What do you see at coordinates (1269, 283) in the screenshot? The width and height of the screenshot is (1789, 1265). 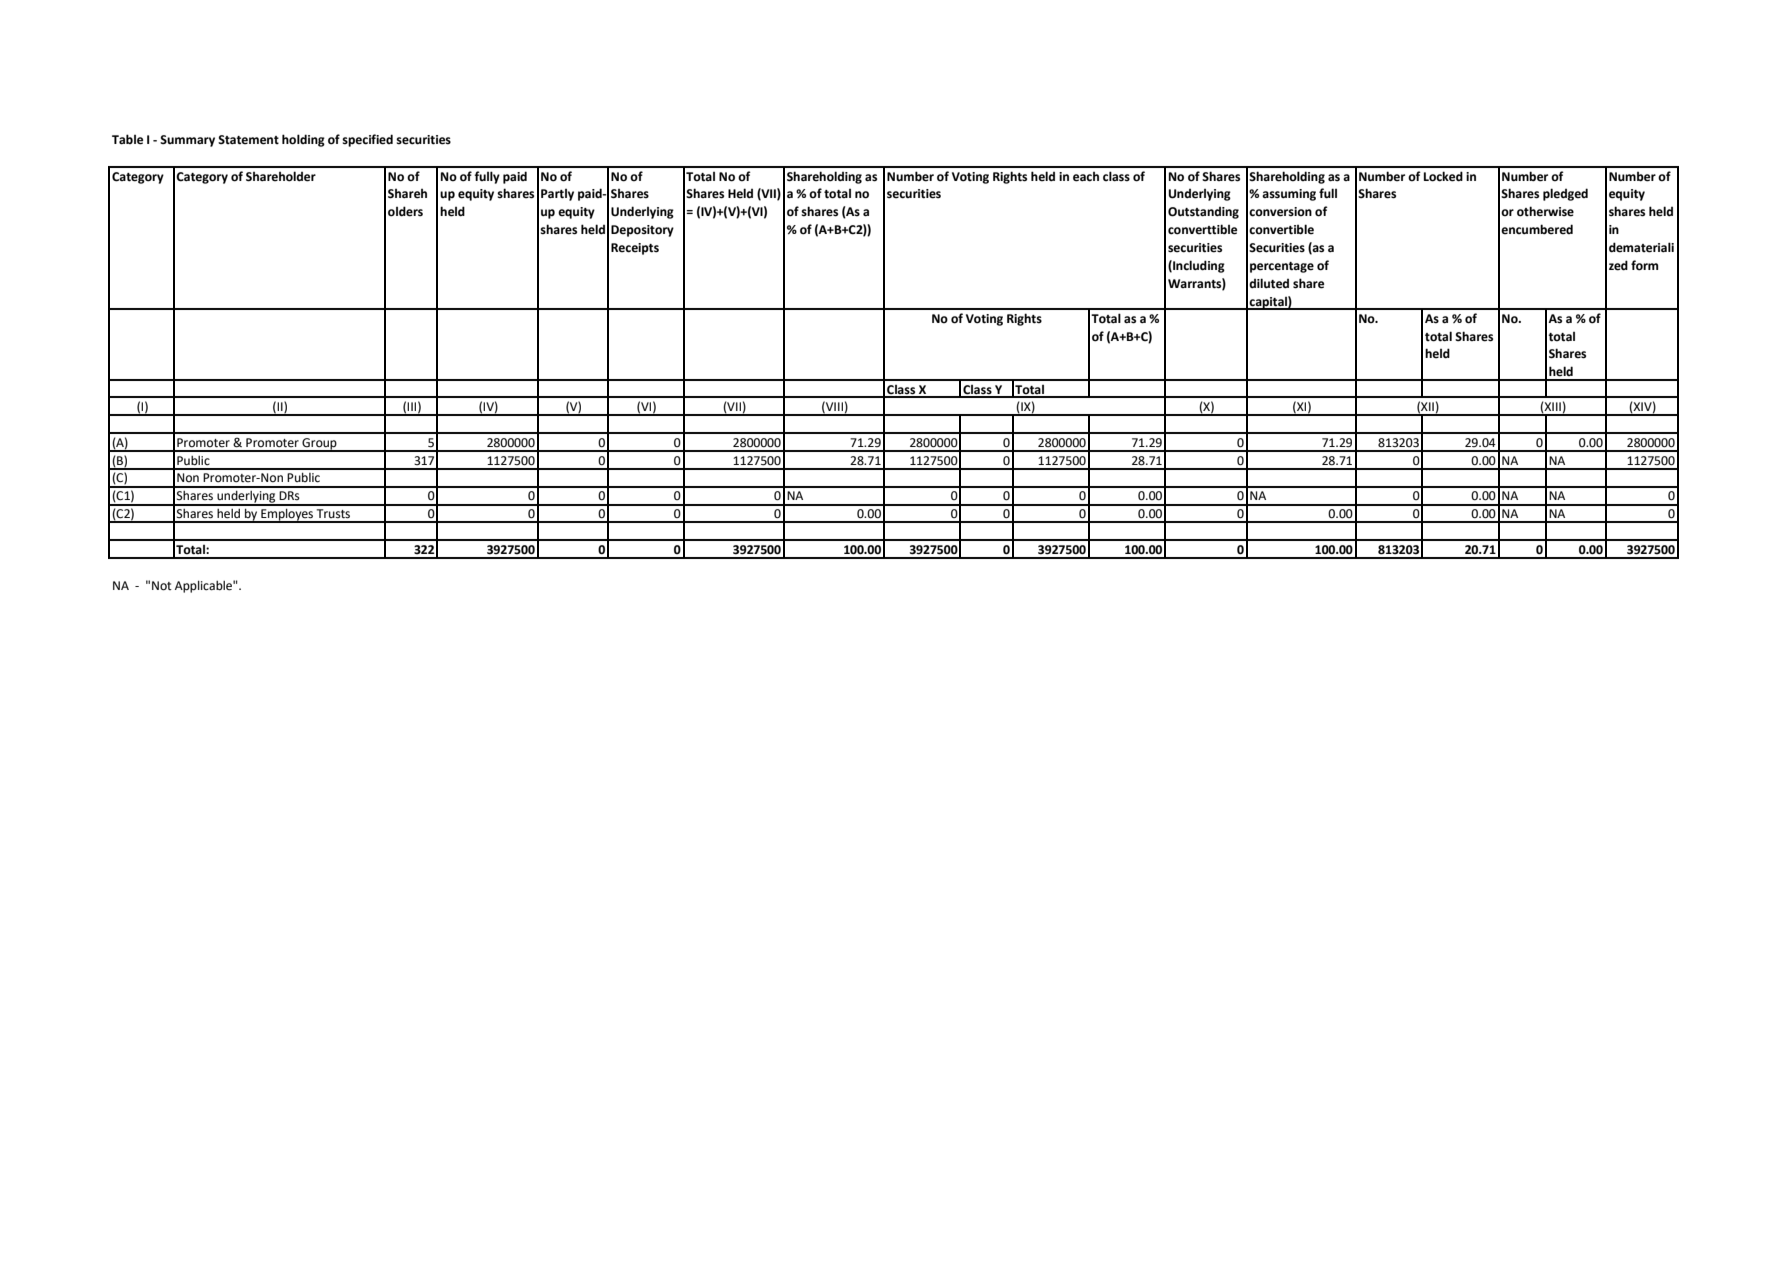 I see `diluted` at bounding box center [1269, 283].
